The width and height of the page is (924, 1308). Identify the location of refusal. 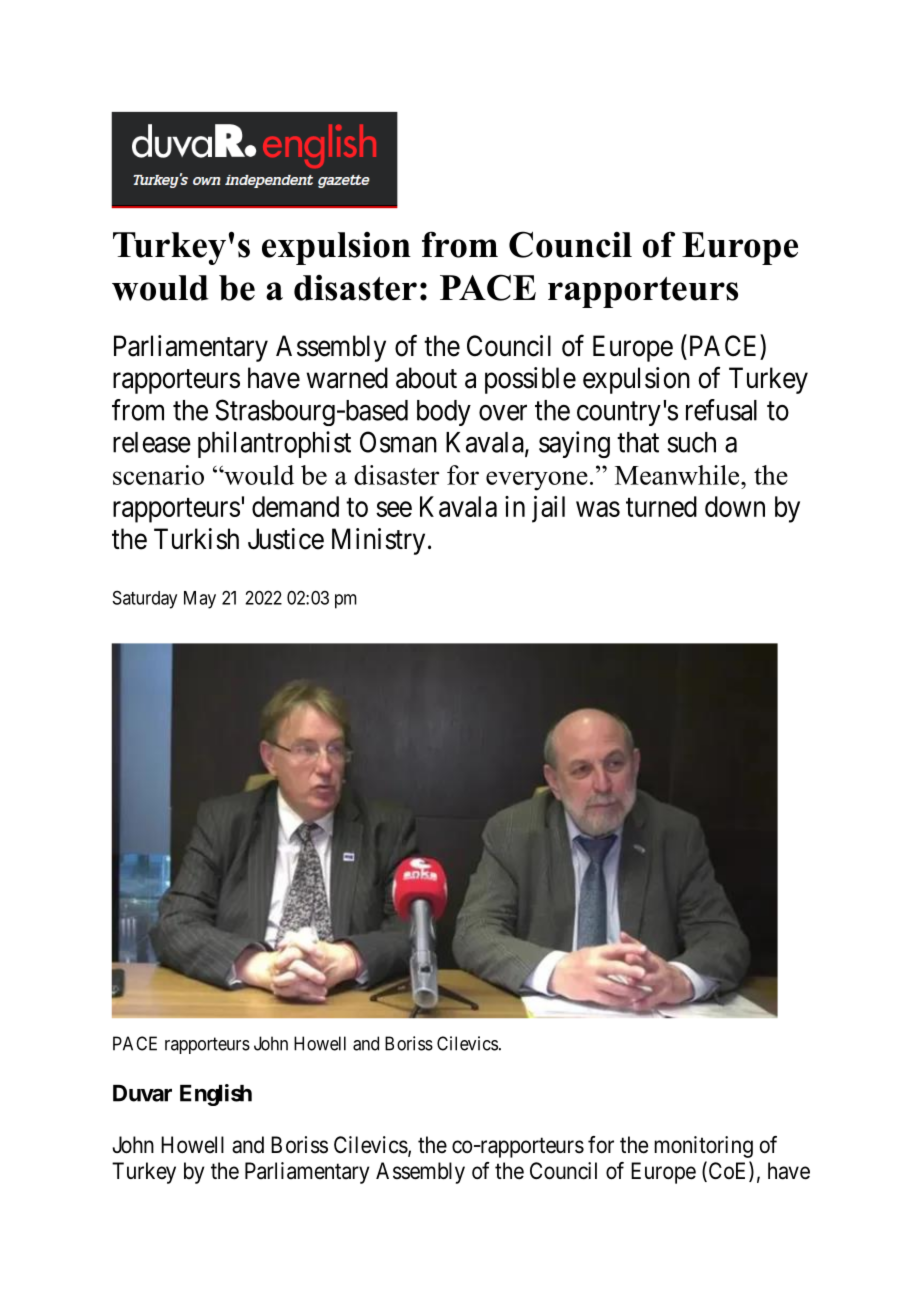
(721, 410).
